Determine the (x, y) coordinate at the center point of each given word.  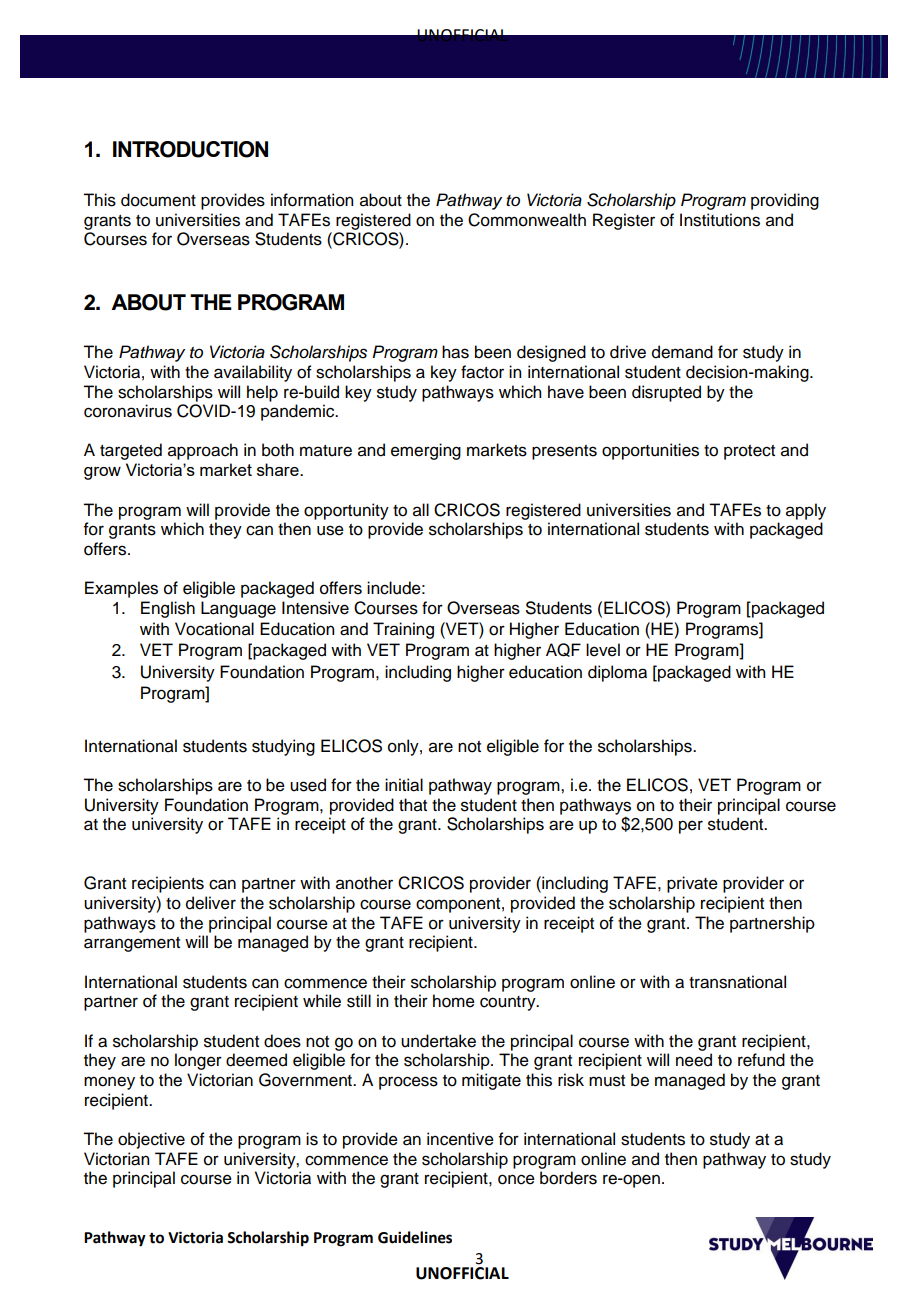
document (158, 200)
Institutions (720, 220)
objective (151, 1140)
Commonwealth (527, 220)
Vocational (214, 629)
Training (403, 630)
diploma (617, 673)
